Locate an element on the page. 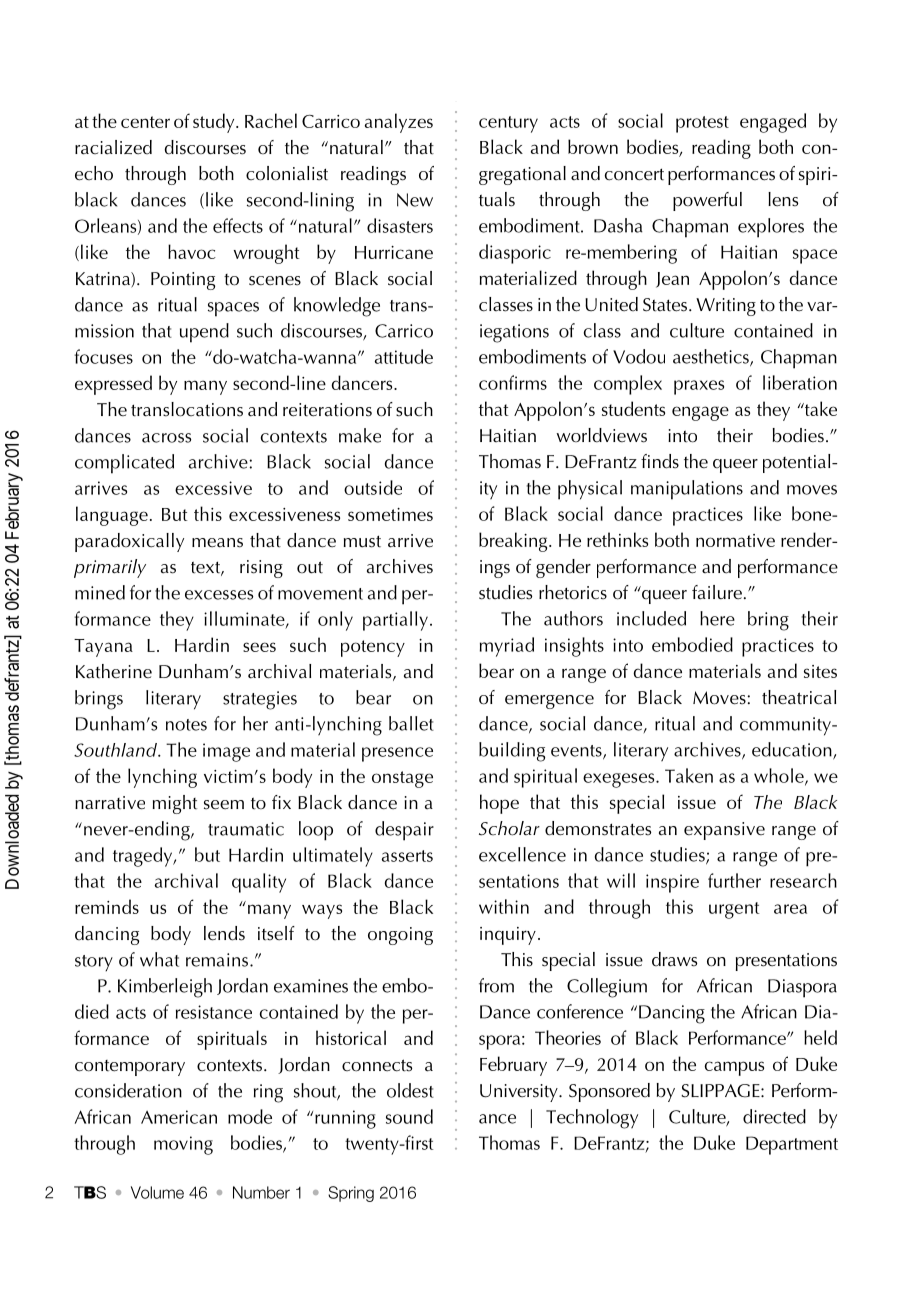 This page has width=923, height=1316. century is located at coordinates (508, 124).
